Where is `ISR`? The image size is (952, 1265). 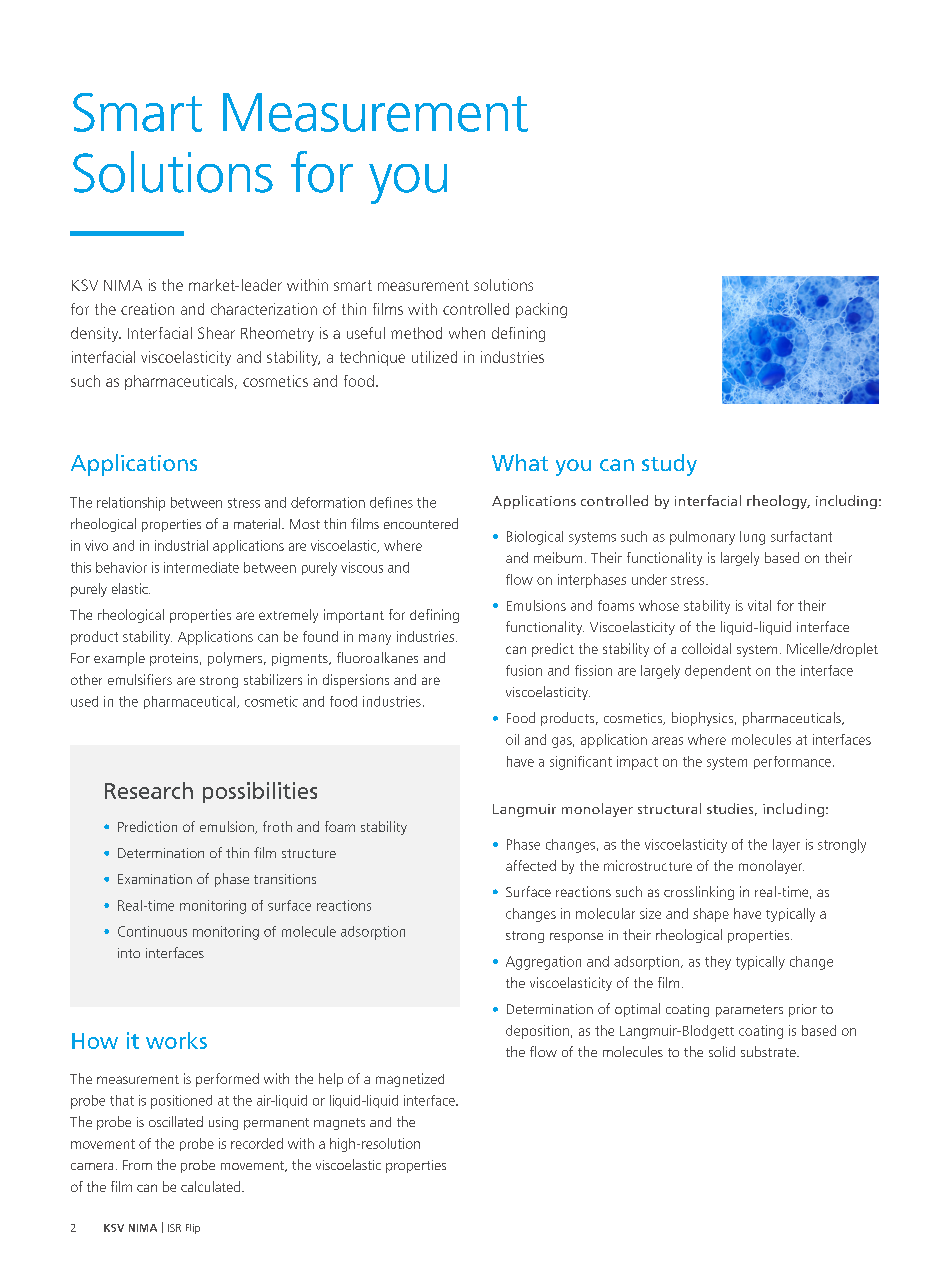
ISR is located at coordinates (174, 1228).
